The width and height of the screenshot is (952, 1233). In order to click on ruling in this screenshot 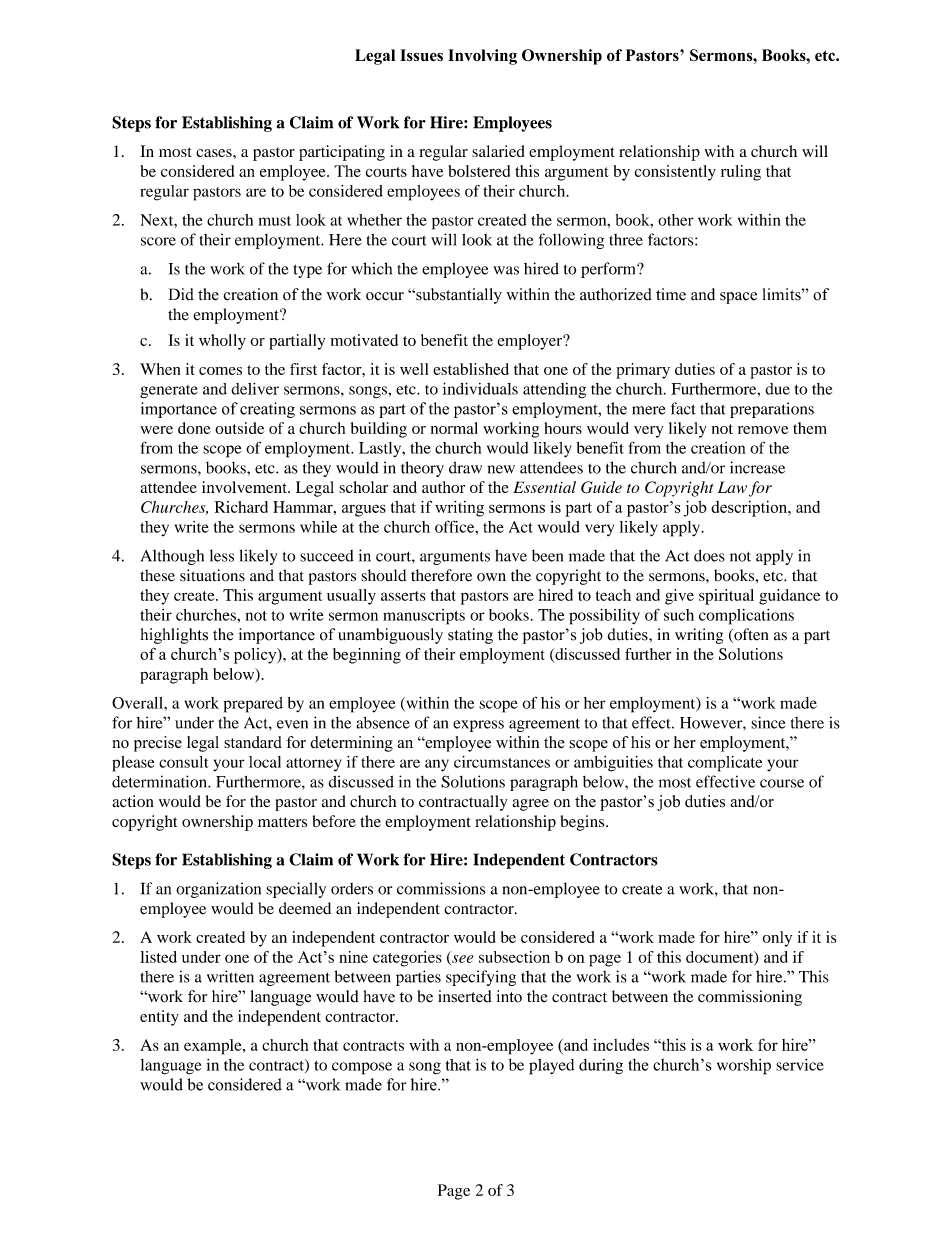, I will do `click(741, 173)`.
